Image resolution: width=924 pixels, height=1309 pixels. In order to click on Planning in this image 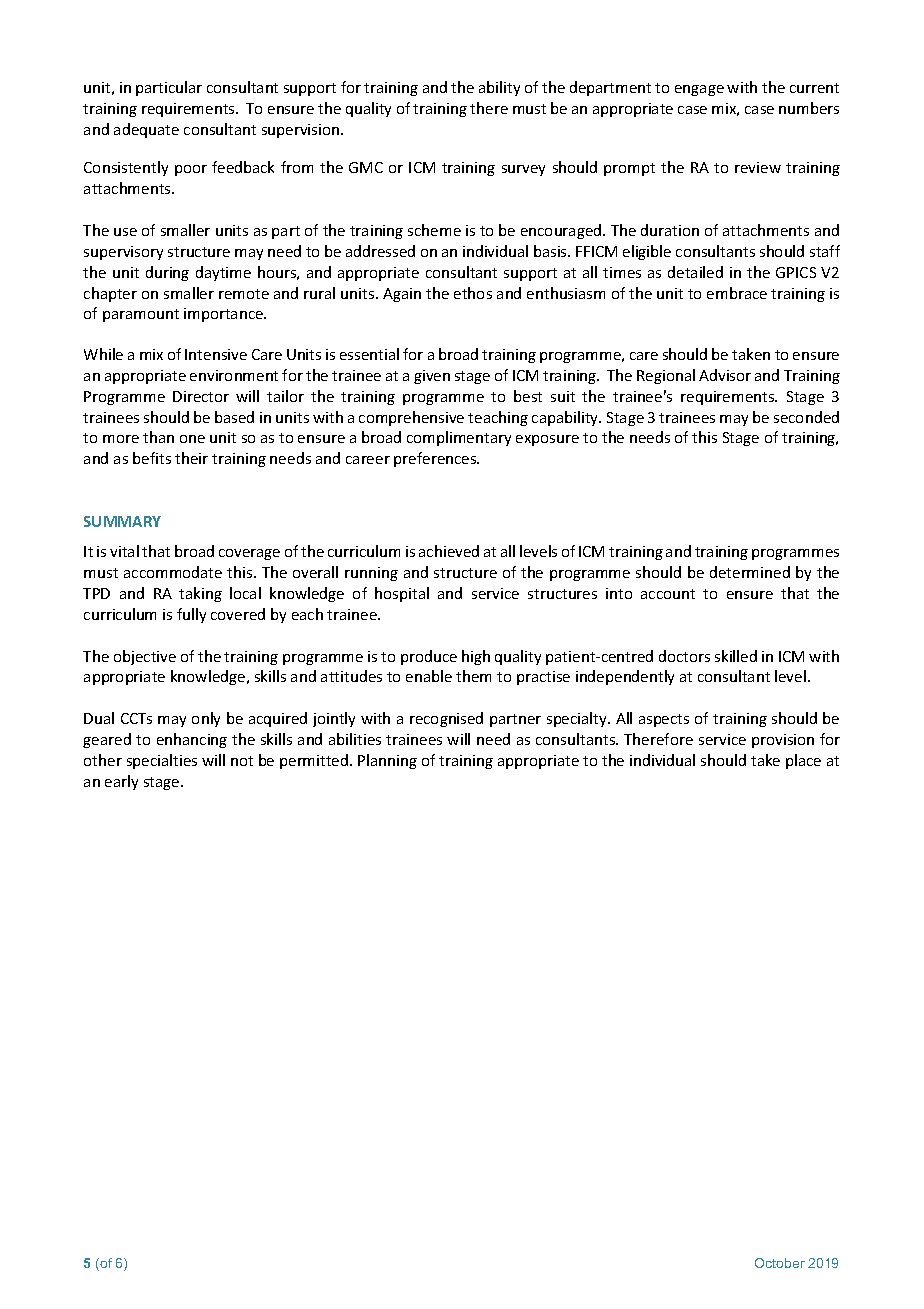, I will do `click(387, 761)`.
